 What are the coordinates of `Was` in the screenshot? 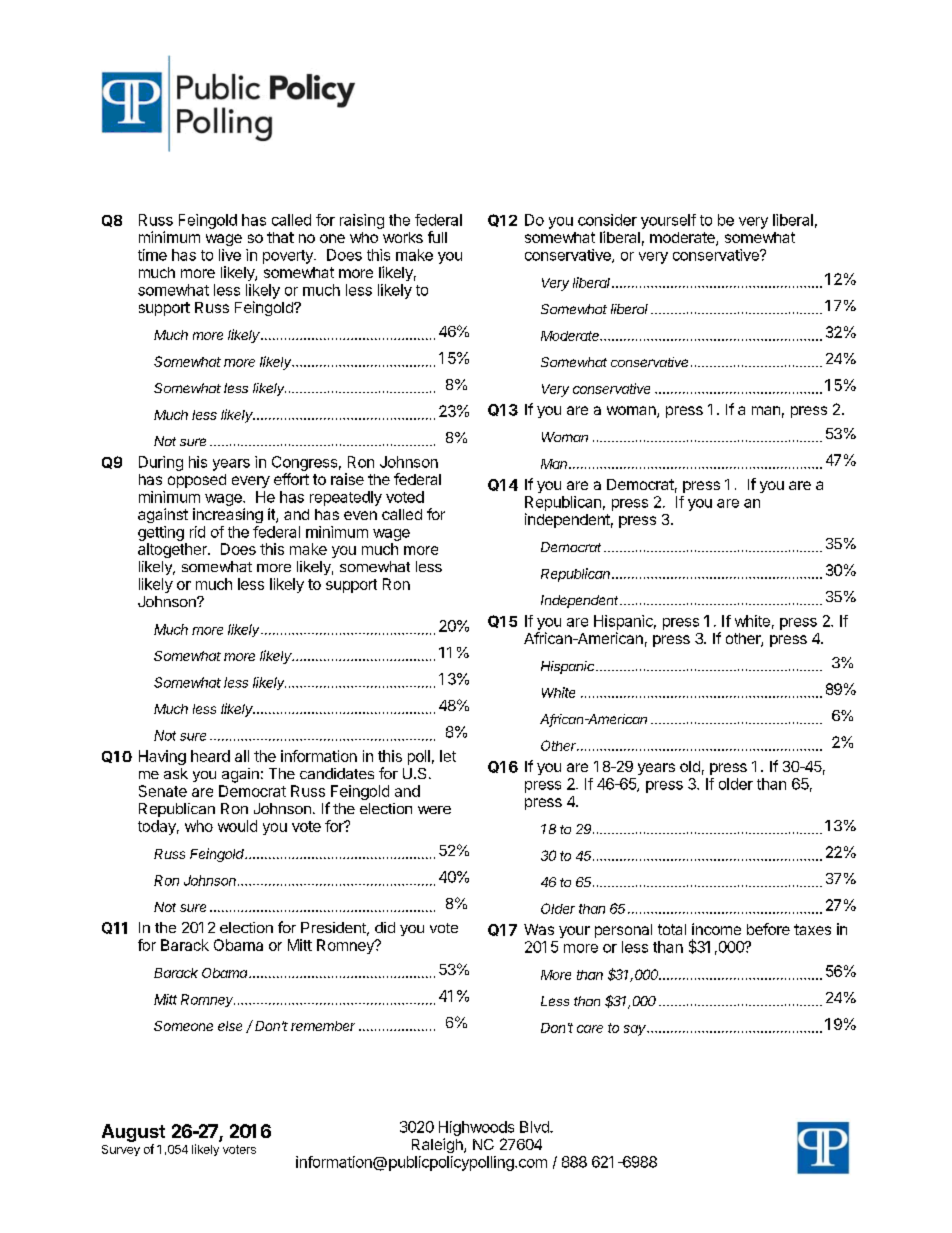 It's located at (539, 929).
